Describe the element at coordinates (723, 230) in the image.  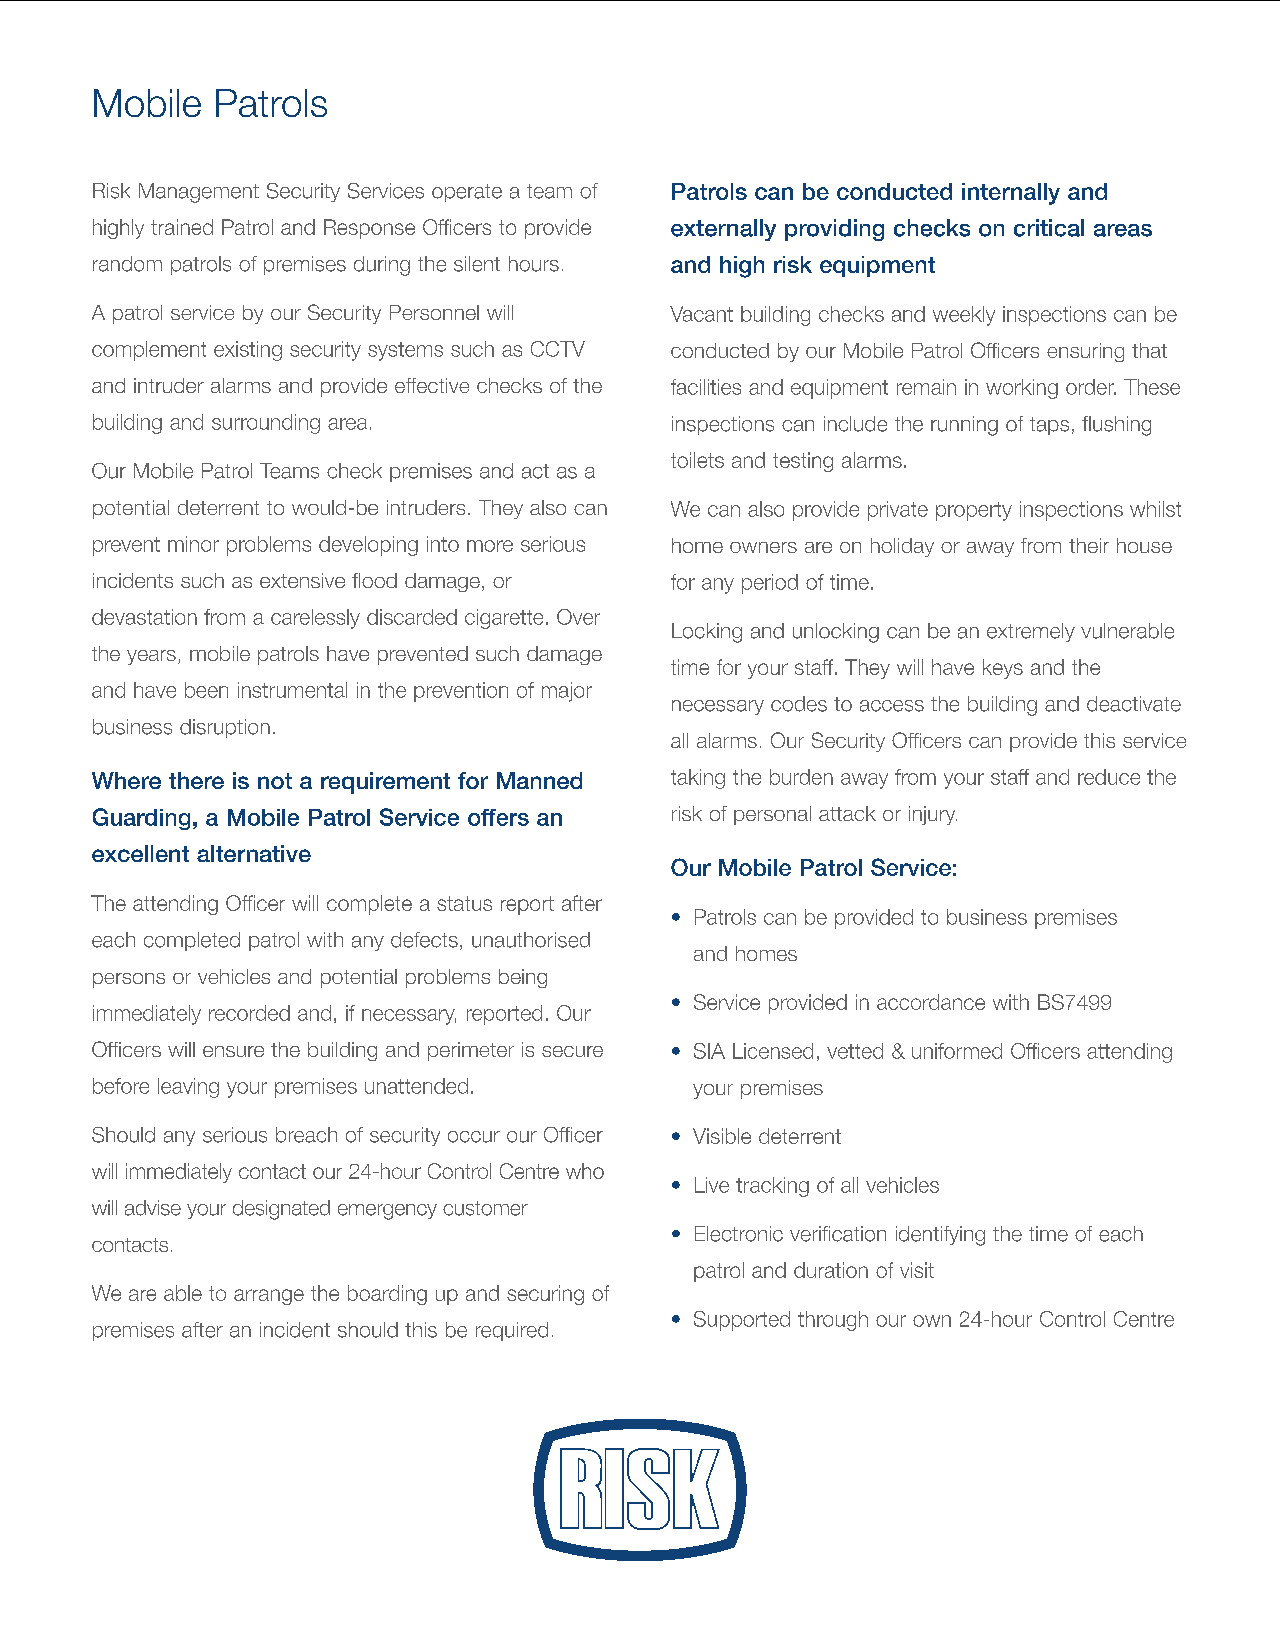
I see `externally` at that location.
